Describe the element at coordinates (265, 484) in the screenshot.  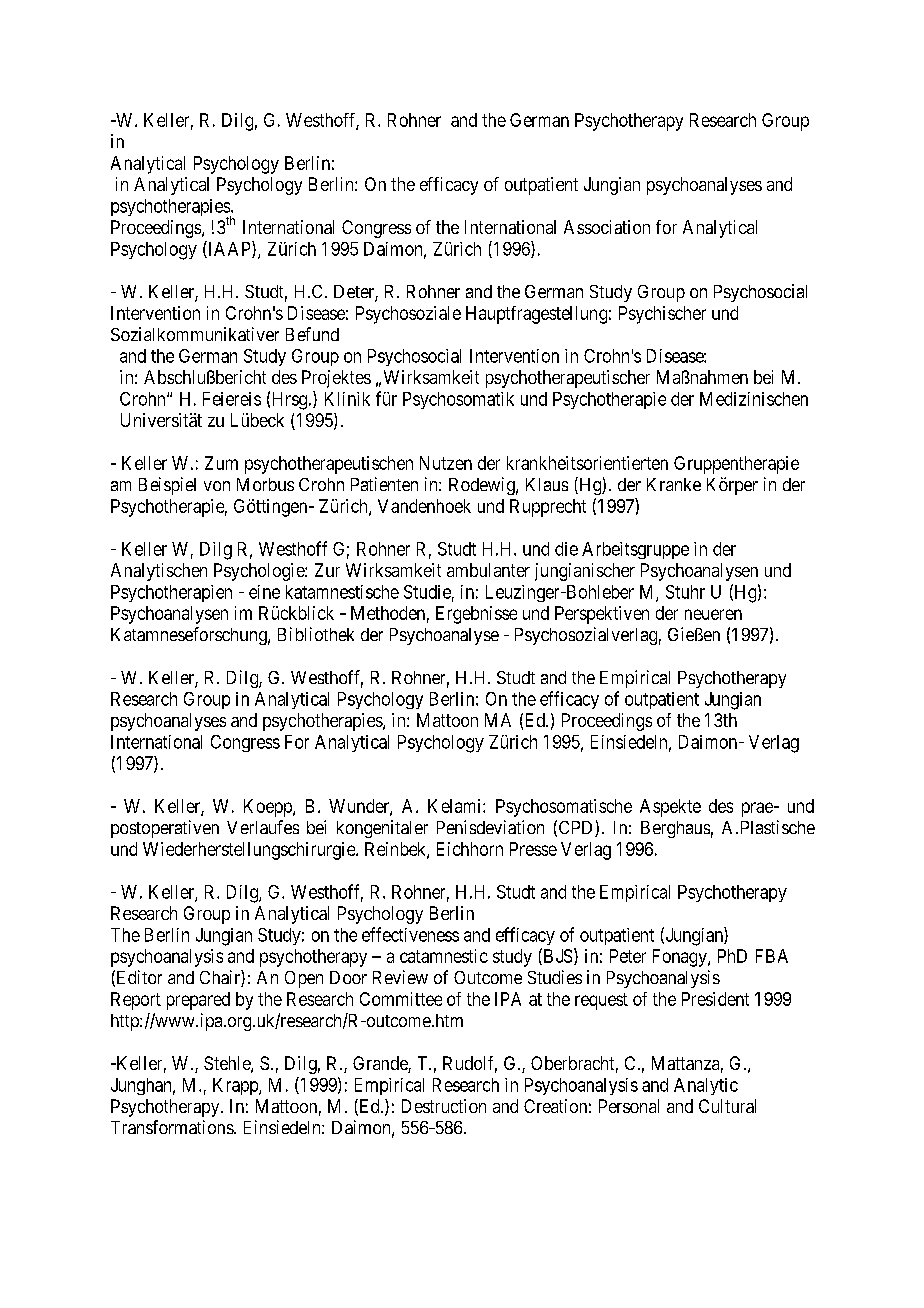
I see `Morbus` at that location.
